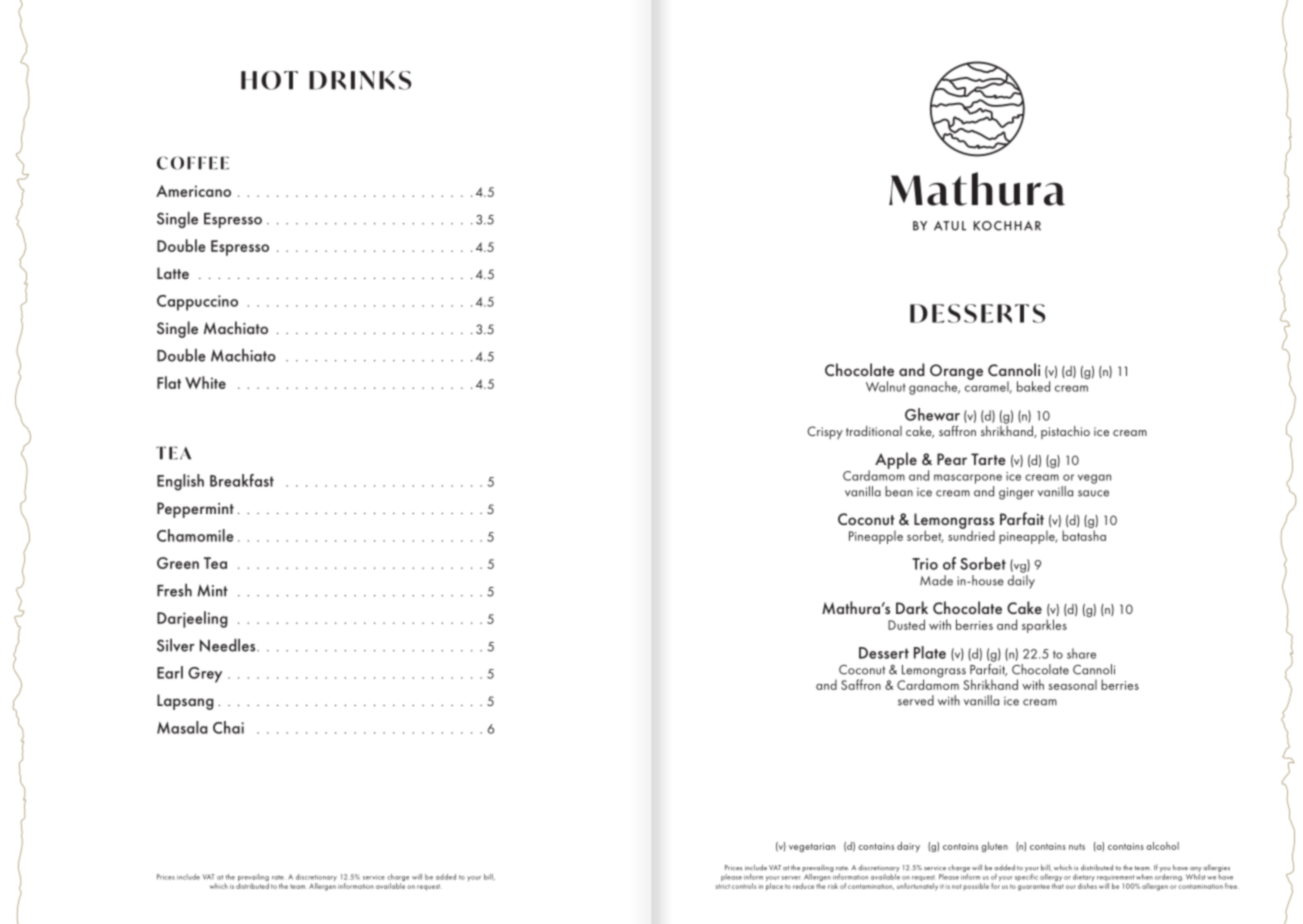 The height and width of the image is (924, 1303). Describe the element at coordinates (1033, 386) in the image. I see `baked` at that location.
